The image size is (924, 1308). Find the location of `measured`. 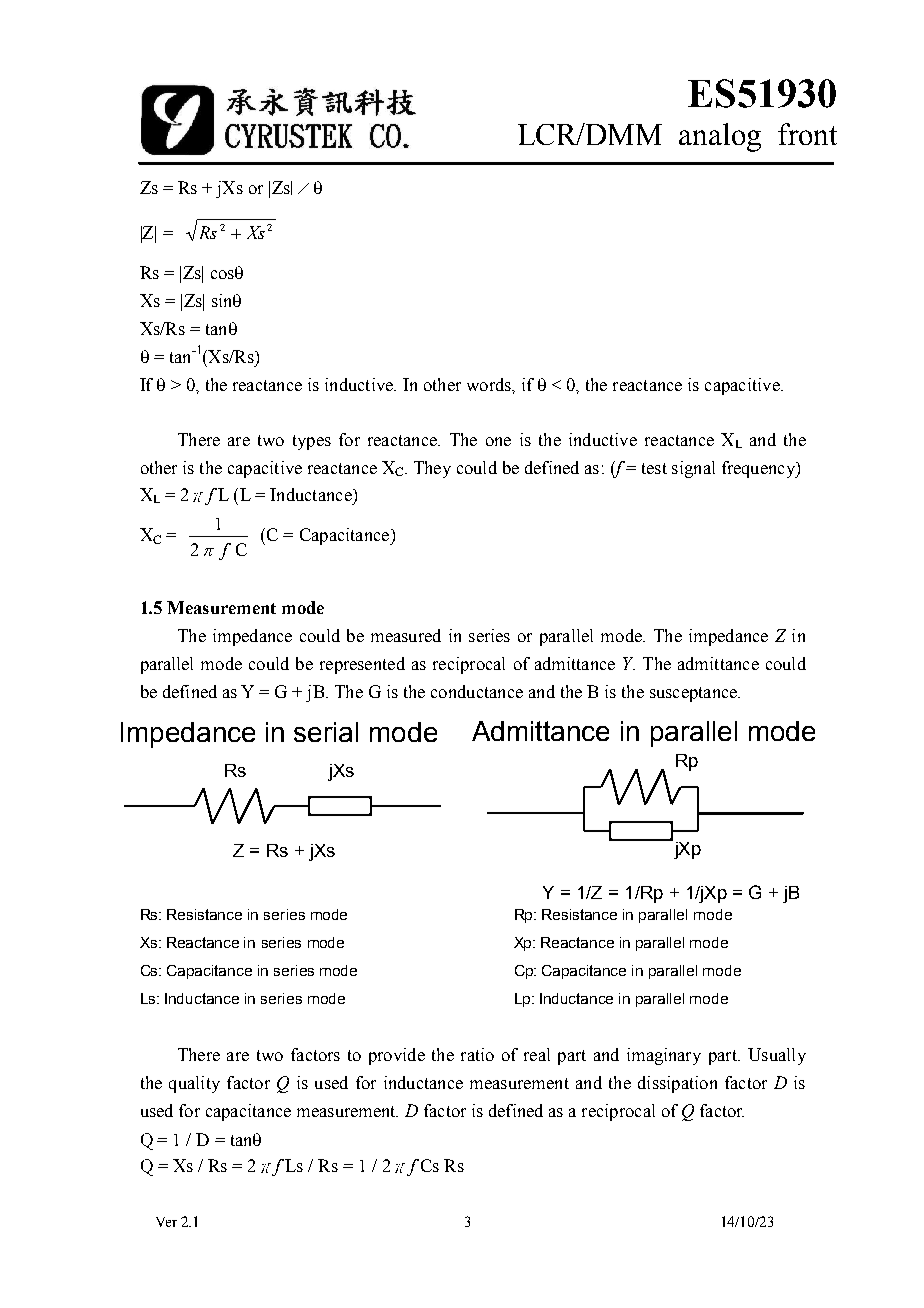

measured is located at coordinates (406, 635).
